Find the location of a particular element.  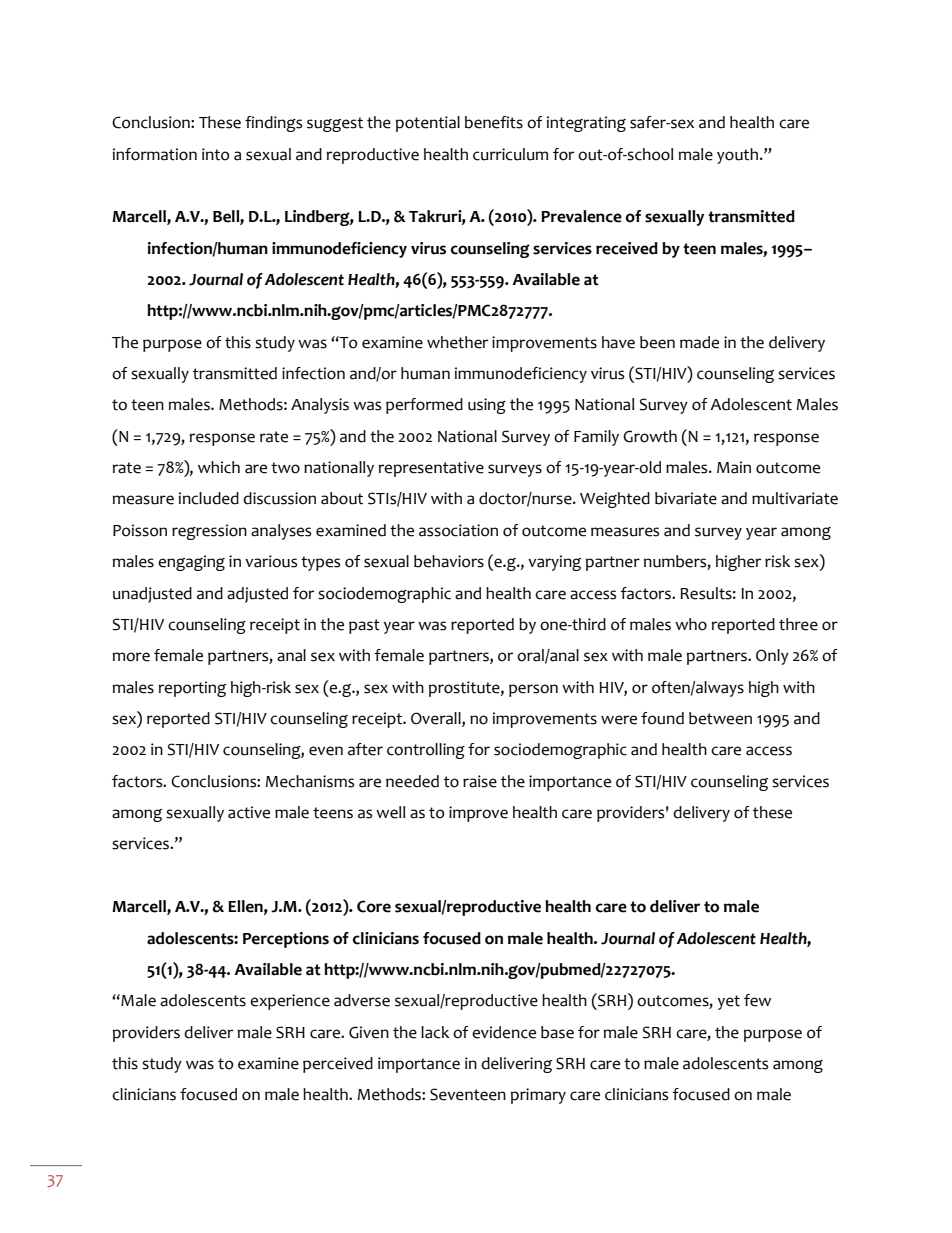

who is located at coordinates (691, 624).
